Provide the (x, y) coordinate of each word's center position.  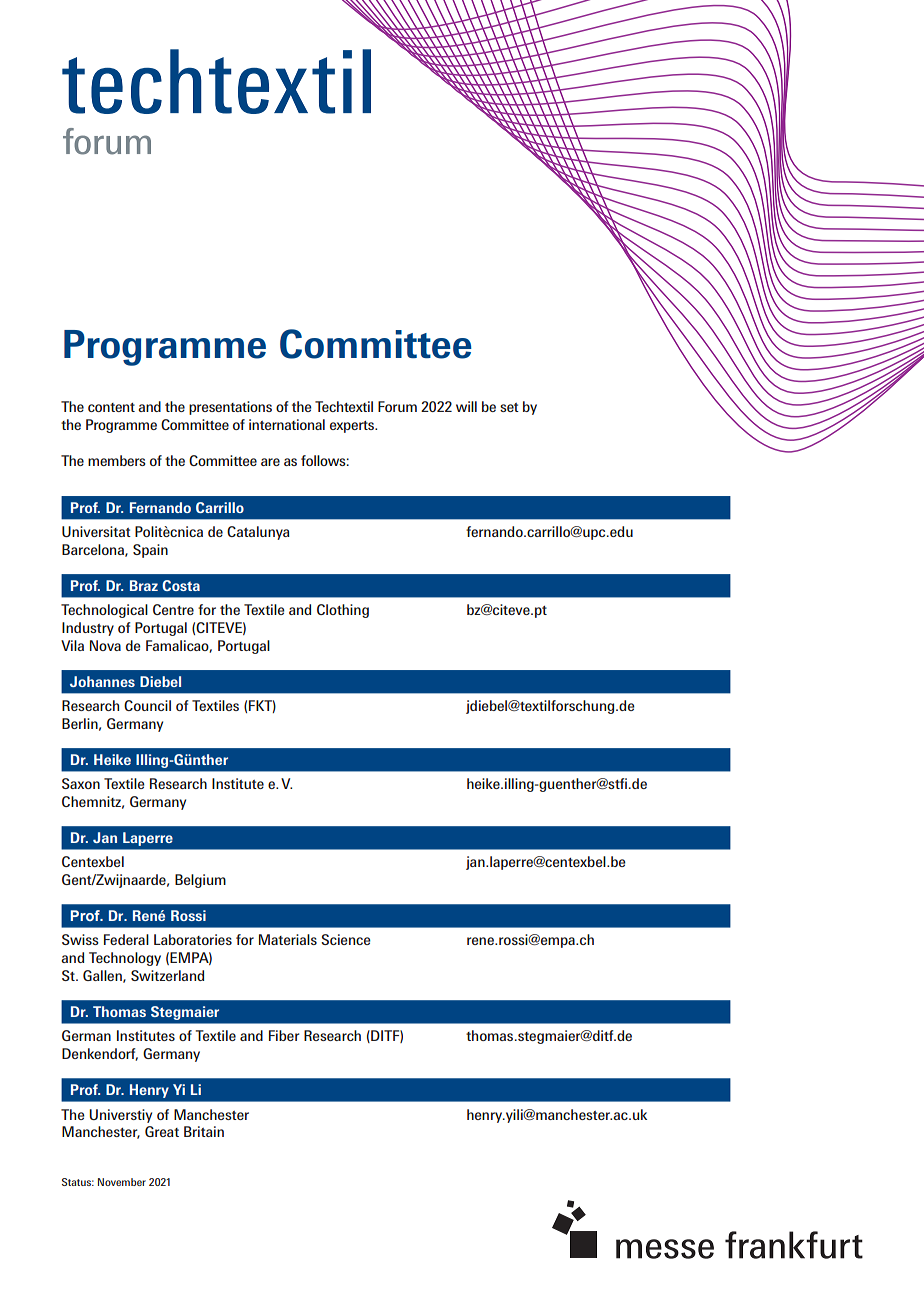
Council (147, 705)
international (287, 424)
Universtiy (120, 1116)
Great (162, 1131)
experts (353, 427)
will (466, 406)
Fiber (284, 1035)
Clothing (343, 611)
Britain (204, 1131)
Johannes (102, 681)
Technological (104, 611)
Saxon (81, 783)
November (122, 1182)
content (111, 407)
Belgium (200, 881)
